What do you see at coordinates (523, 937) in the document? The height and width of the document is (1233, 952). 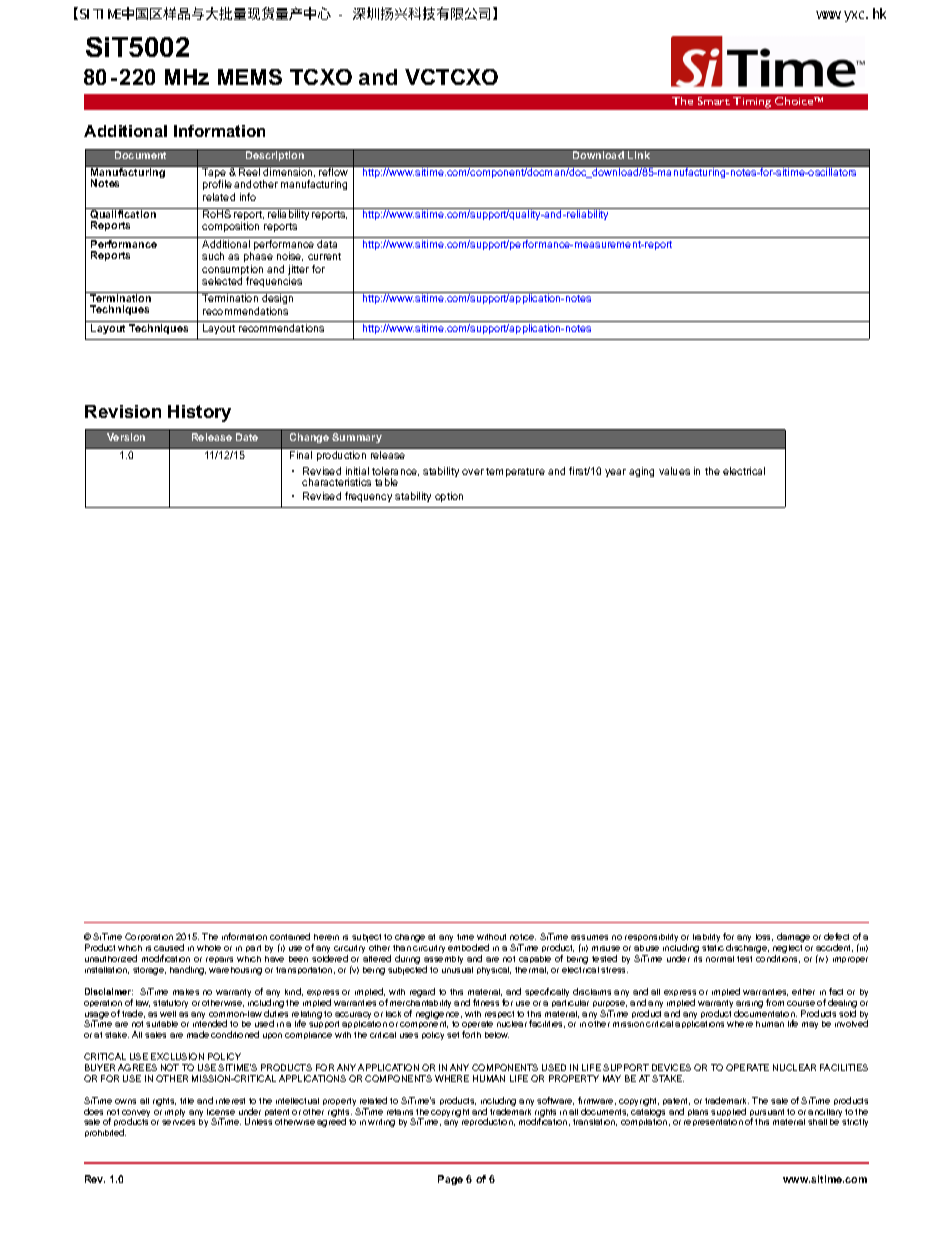 I see `notice` at bounding box center [523, 937].
